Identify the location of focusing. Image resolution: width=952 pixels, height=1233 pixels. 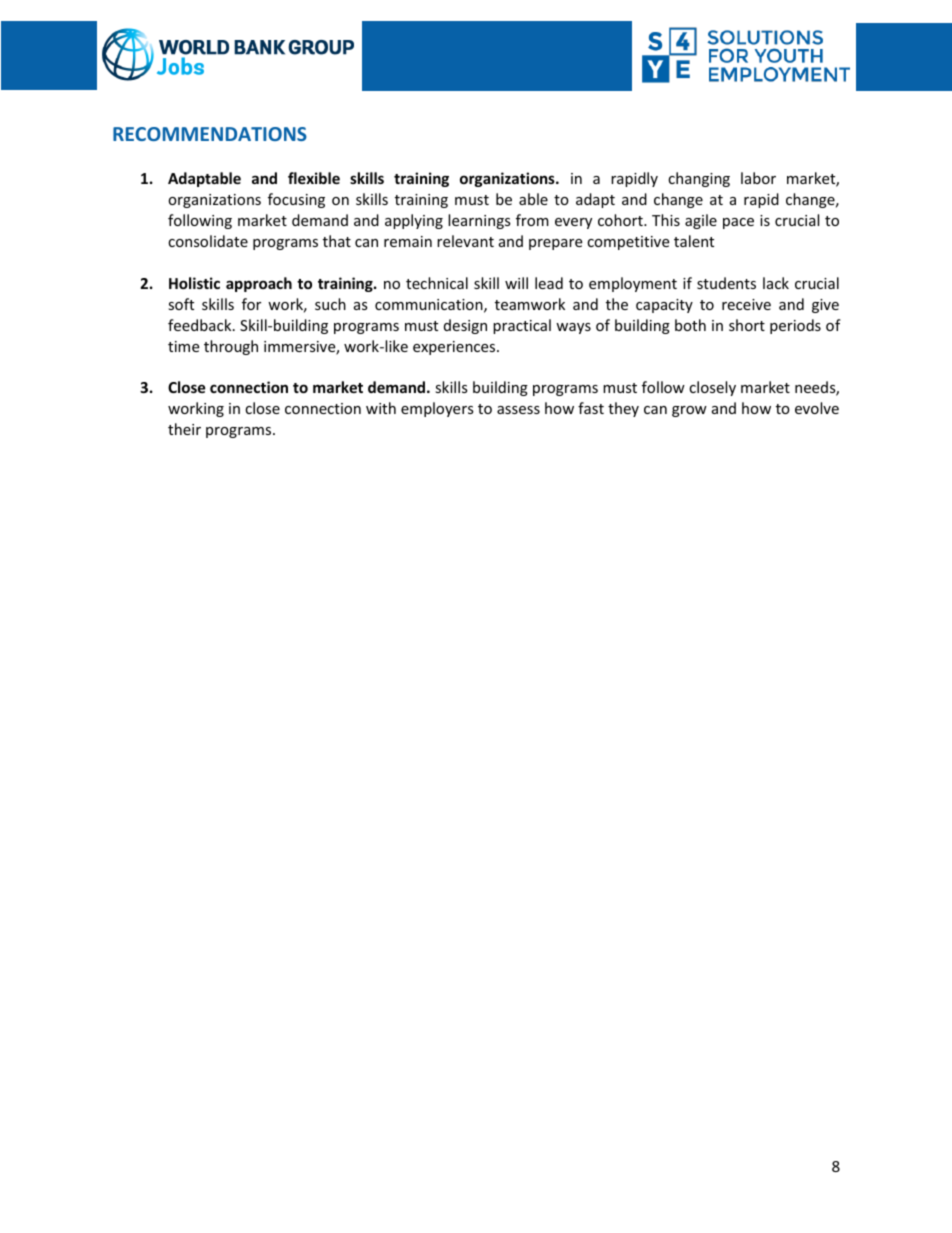
(296, 200).
